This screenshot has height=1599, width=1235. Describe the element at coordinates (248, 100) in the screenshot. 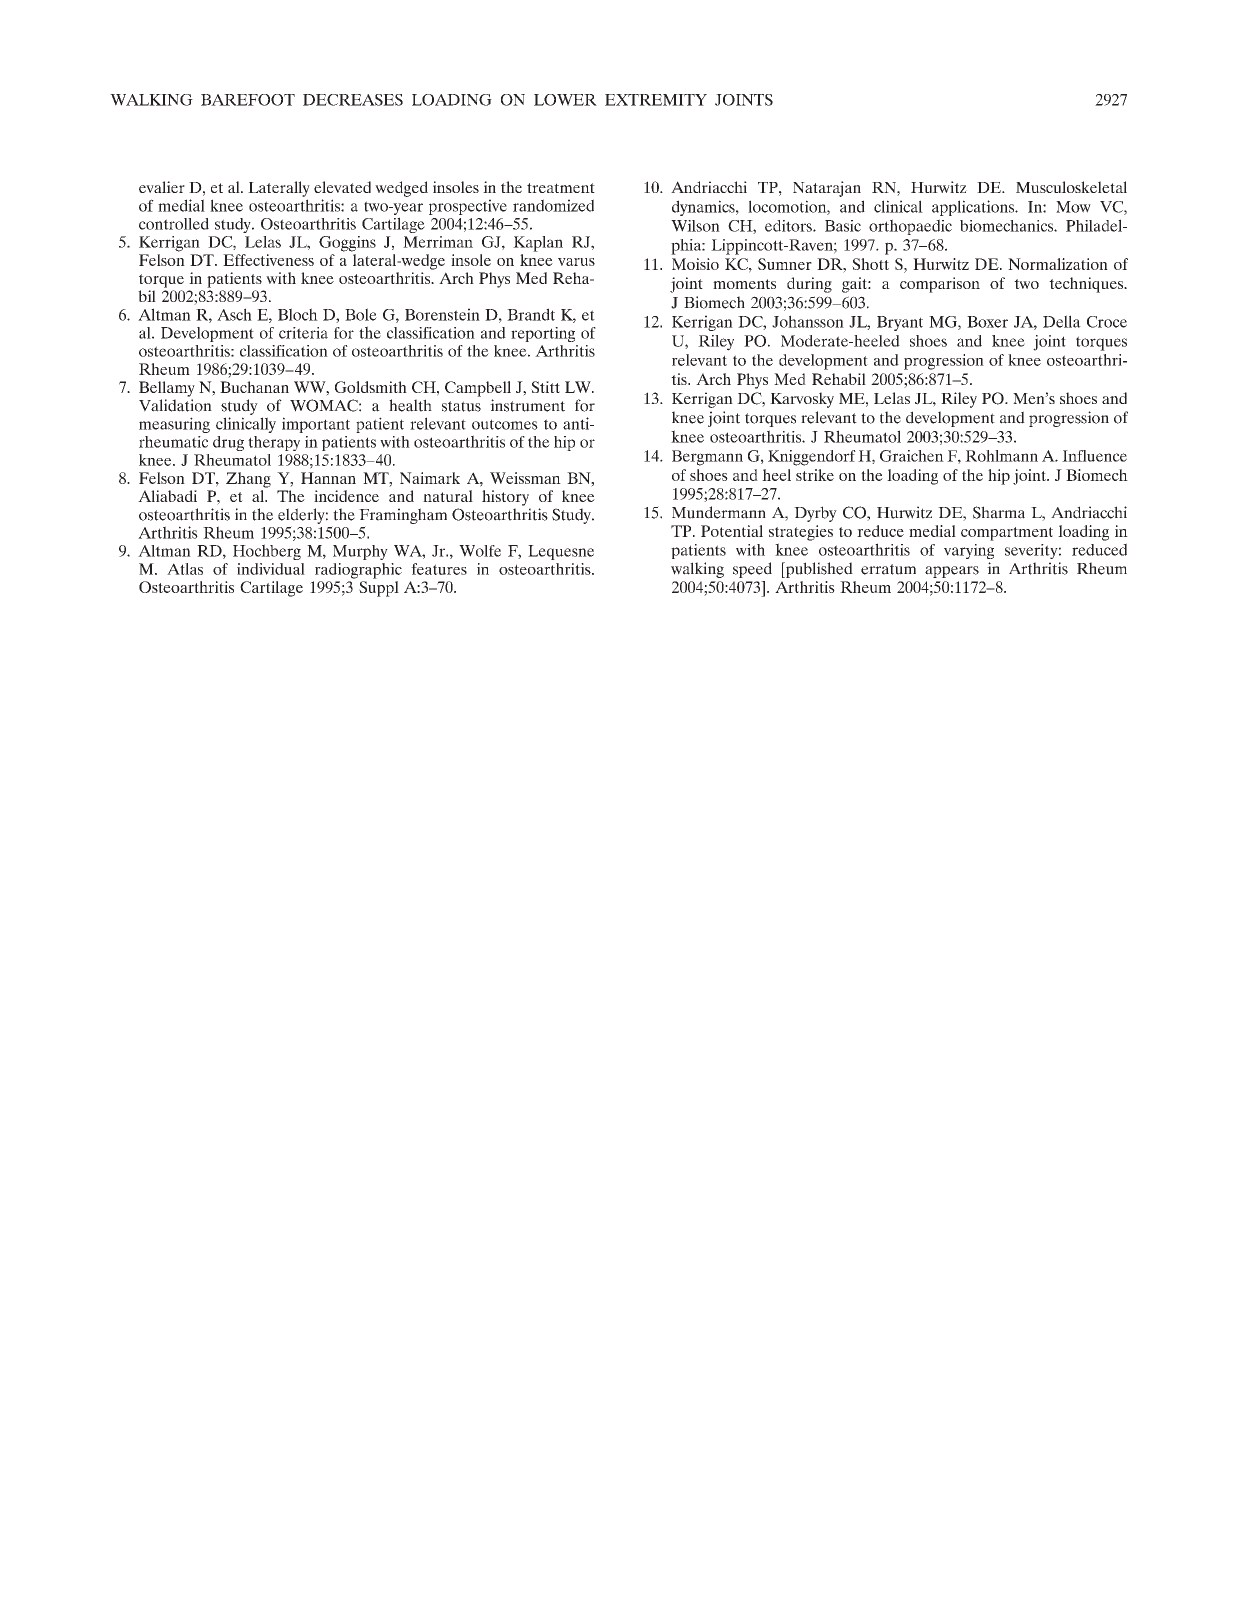

I see `BAREFOOT` at that location.
